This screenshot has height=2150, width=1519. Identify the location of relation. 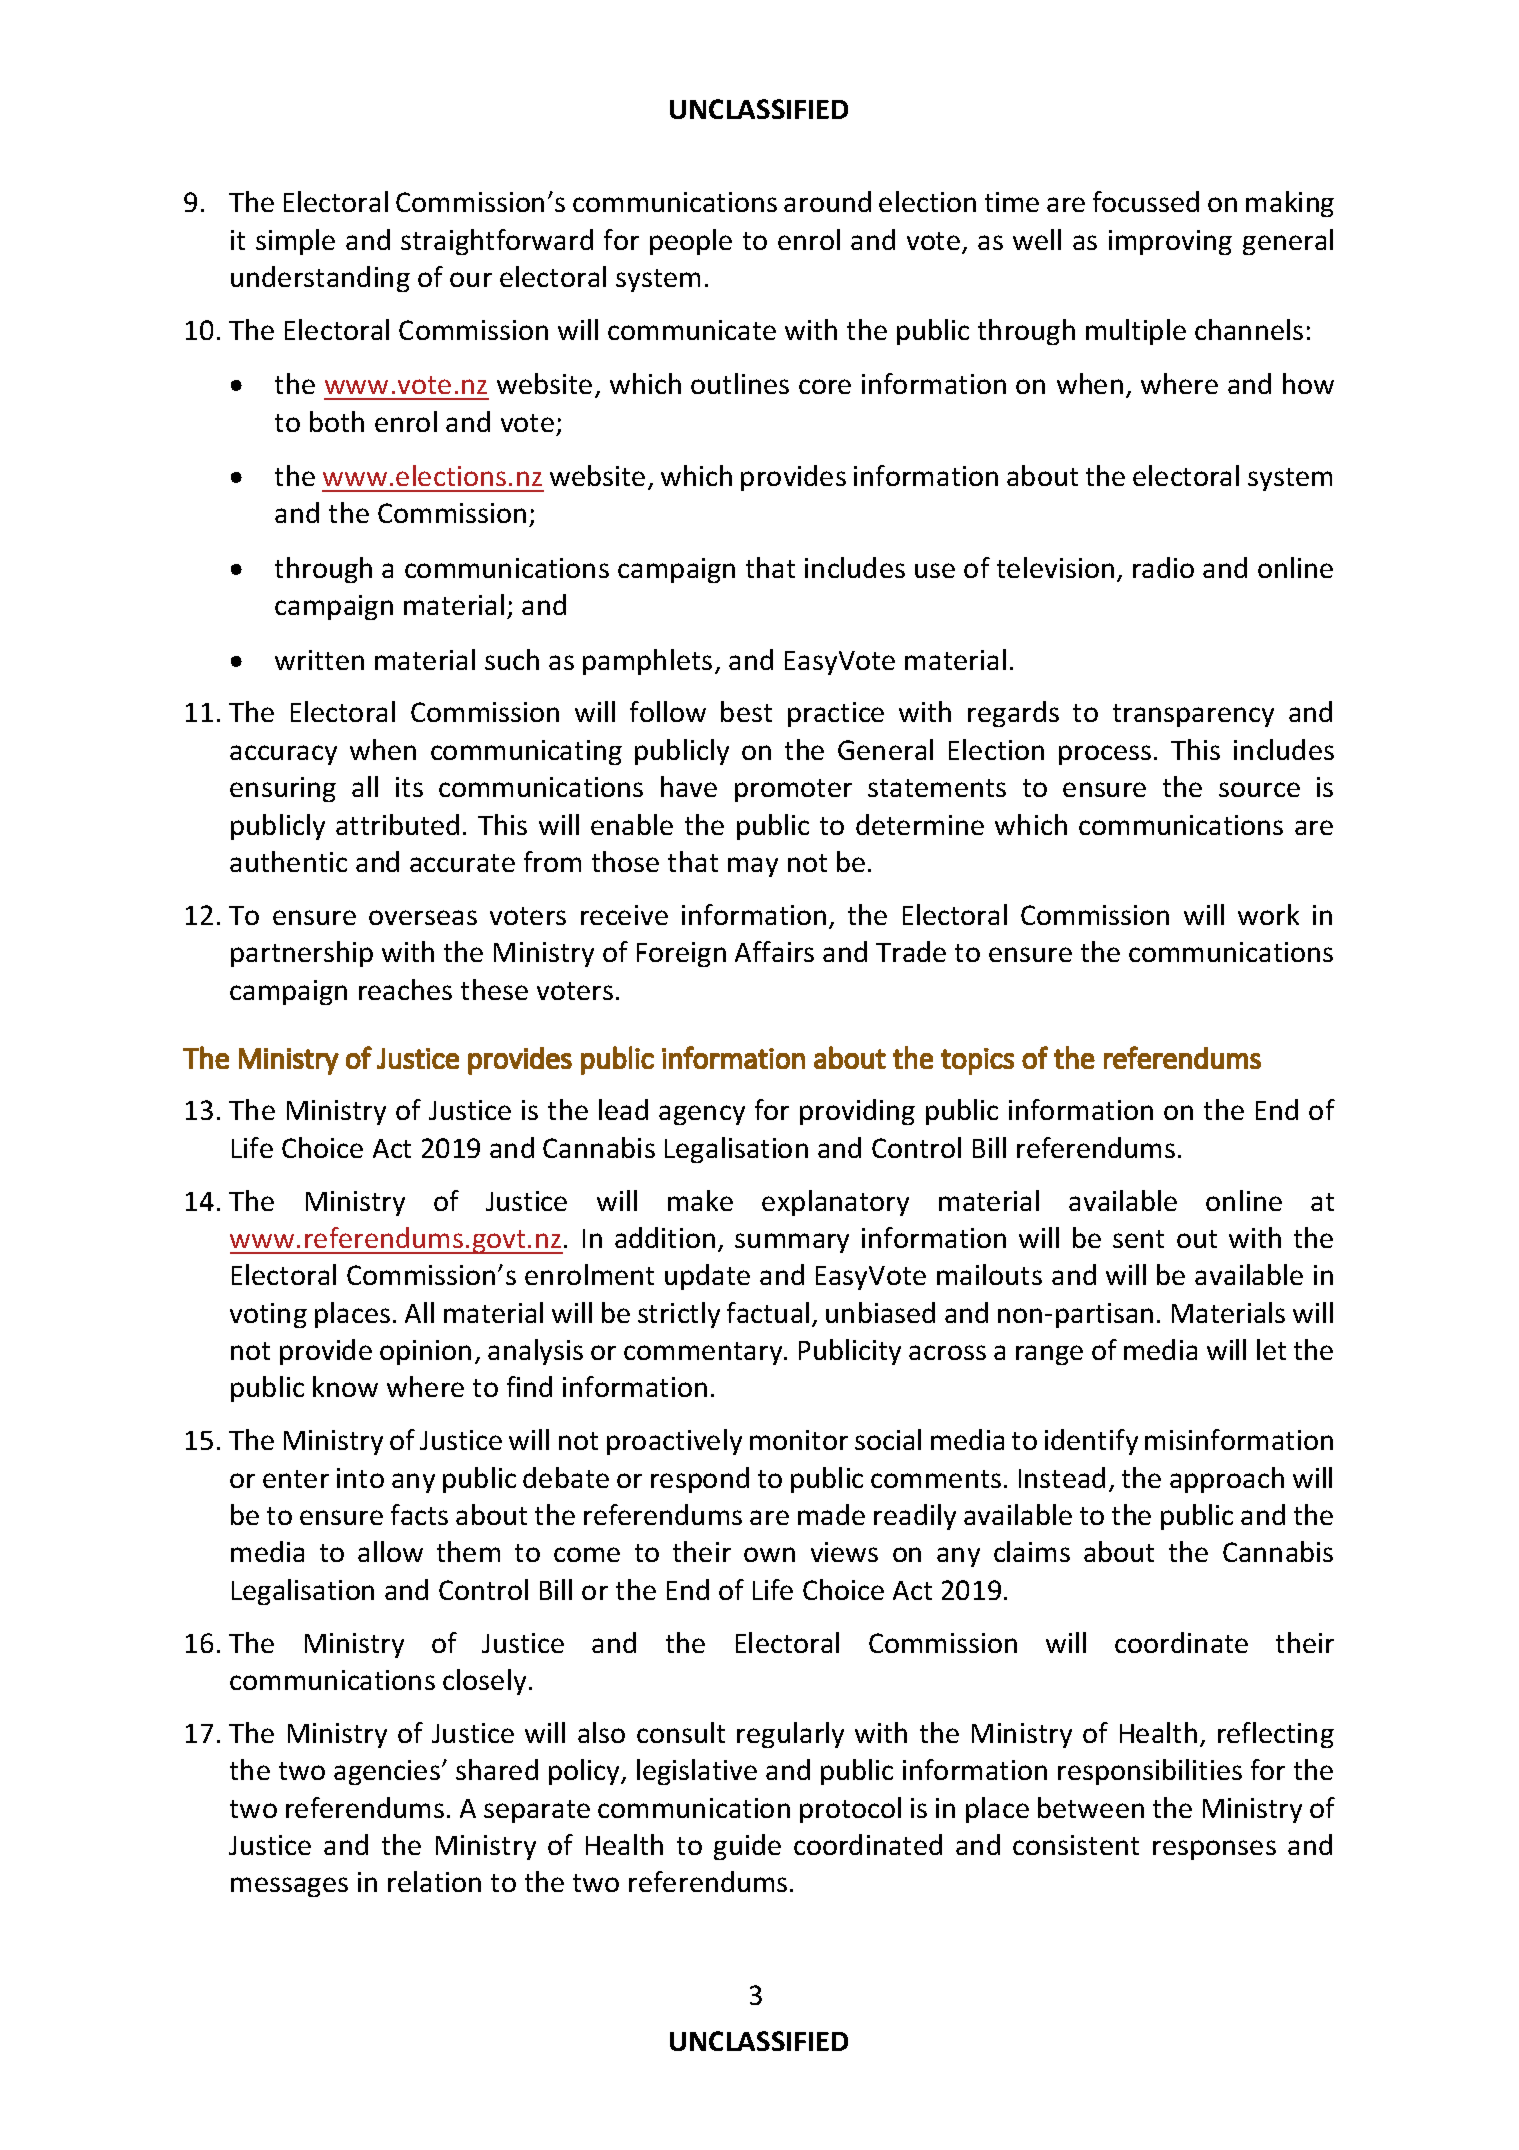
(434, 1881).
